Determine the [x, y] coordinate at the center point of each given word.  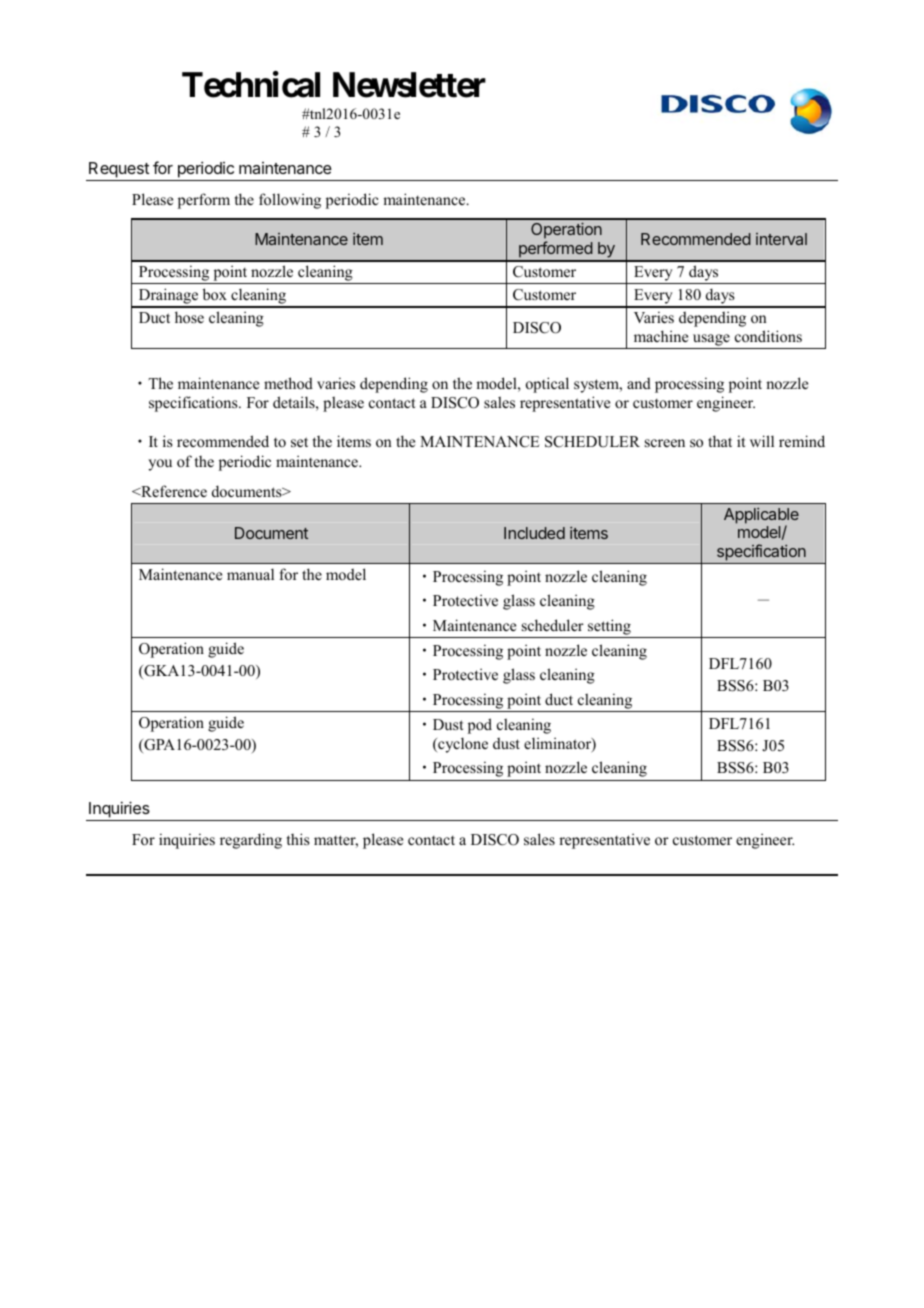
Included [534, 533]
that [720, 441]
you [160, 465]
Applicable [761, 517]
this [298, 839]
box [215, 294]
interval [781, 239]
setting [609, 627]
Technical [251, 85]
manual [250, 574]
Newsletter [409, 85]
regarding [251, 841]
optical [547, 385]
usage [711, 340]
